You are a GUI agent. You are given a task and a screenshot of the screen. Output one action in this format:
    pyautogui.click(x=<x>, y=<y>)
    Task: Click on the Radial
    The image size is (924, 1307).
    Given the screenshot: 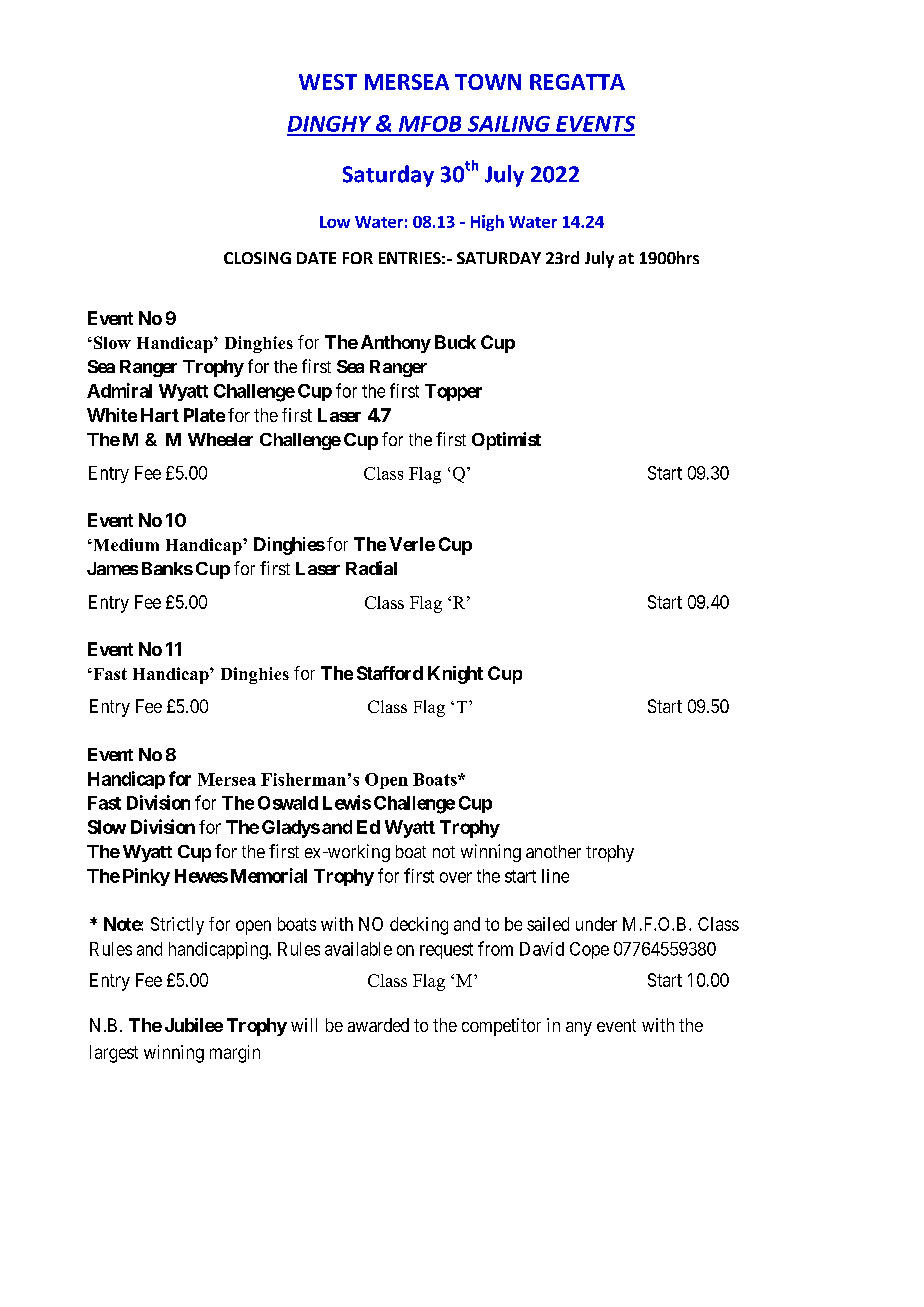 What is the action you would take?
    pyautogui.click(x=371, y=568)
